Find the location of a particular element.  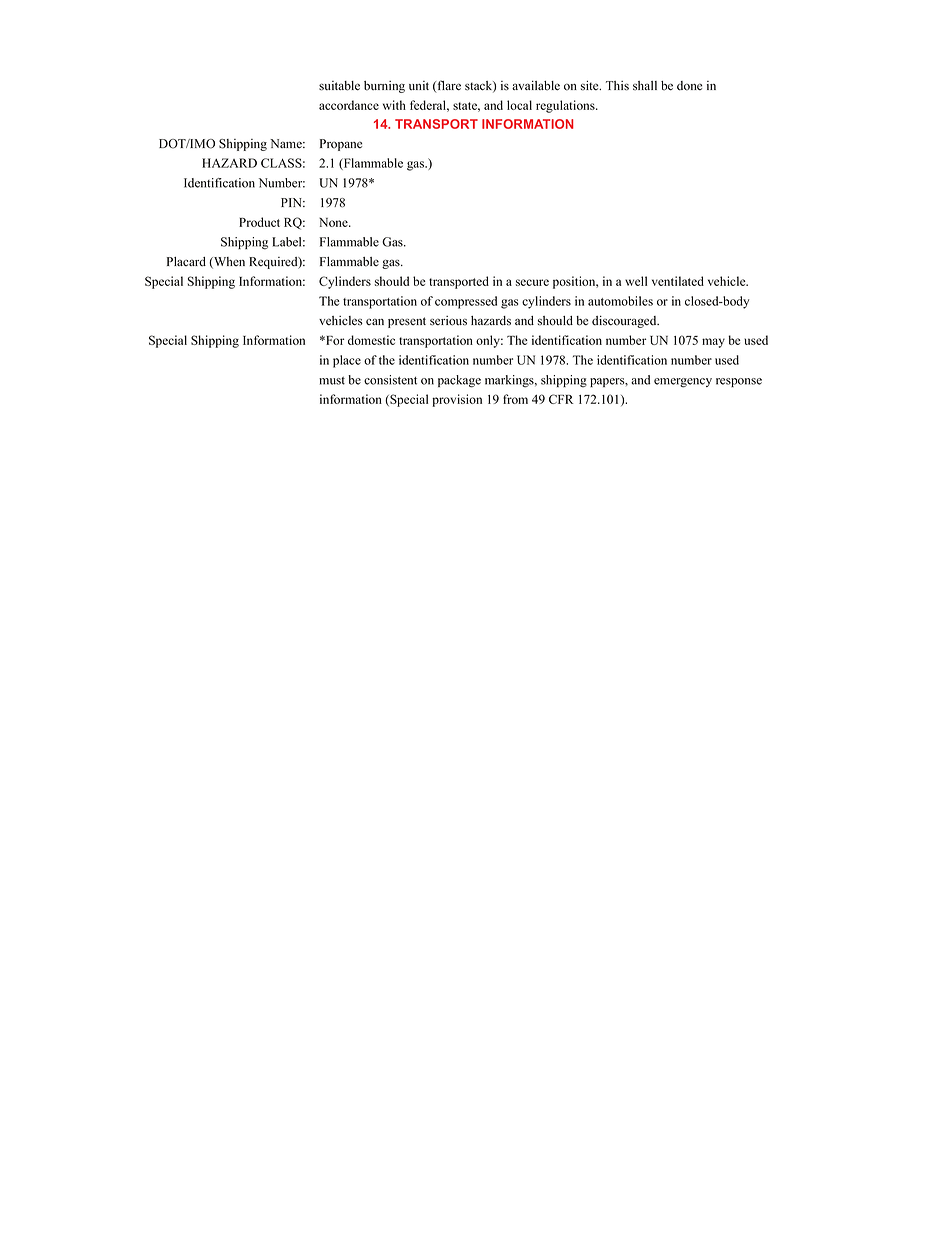

Product is located at coordinates (259, 222).
